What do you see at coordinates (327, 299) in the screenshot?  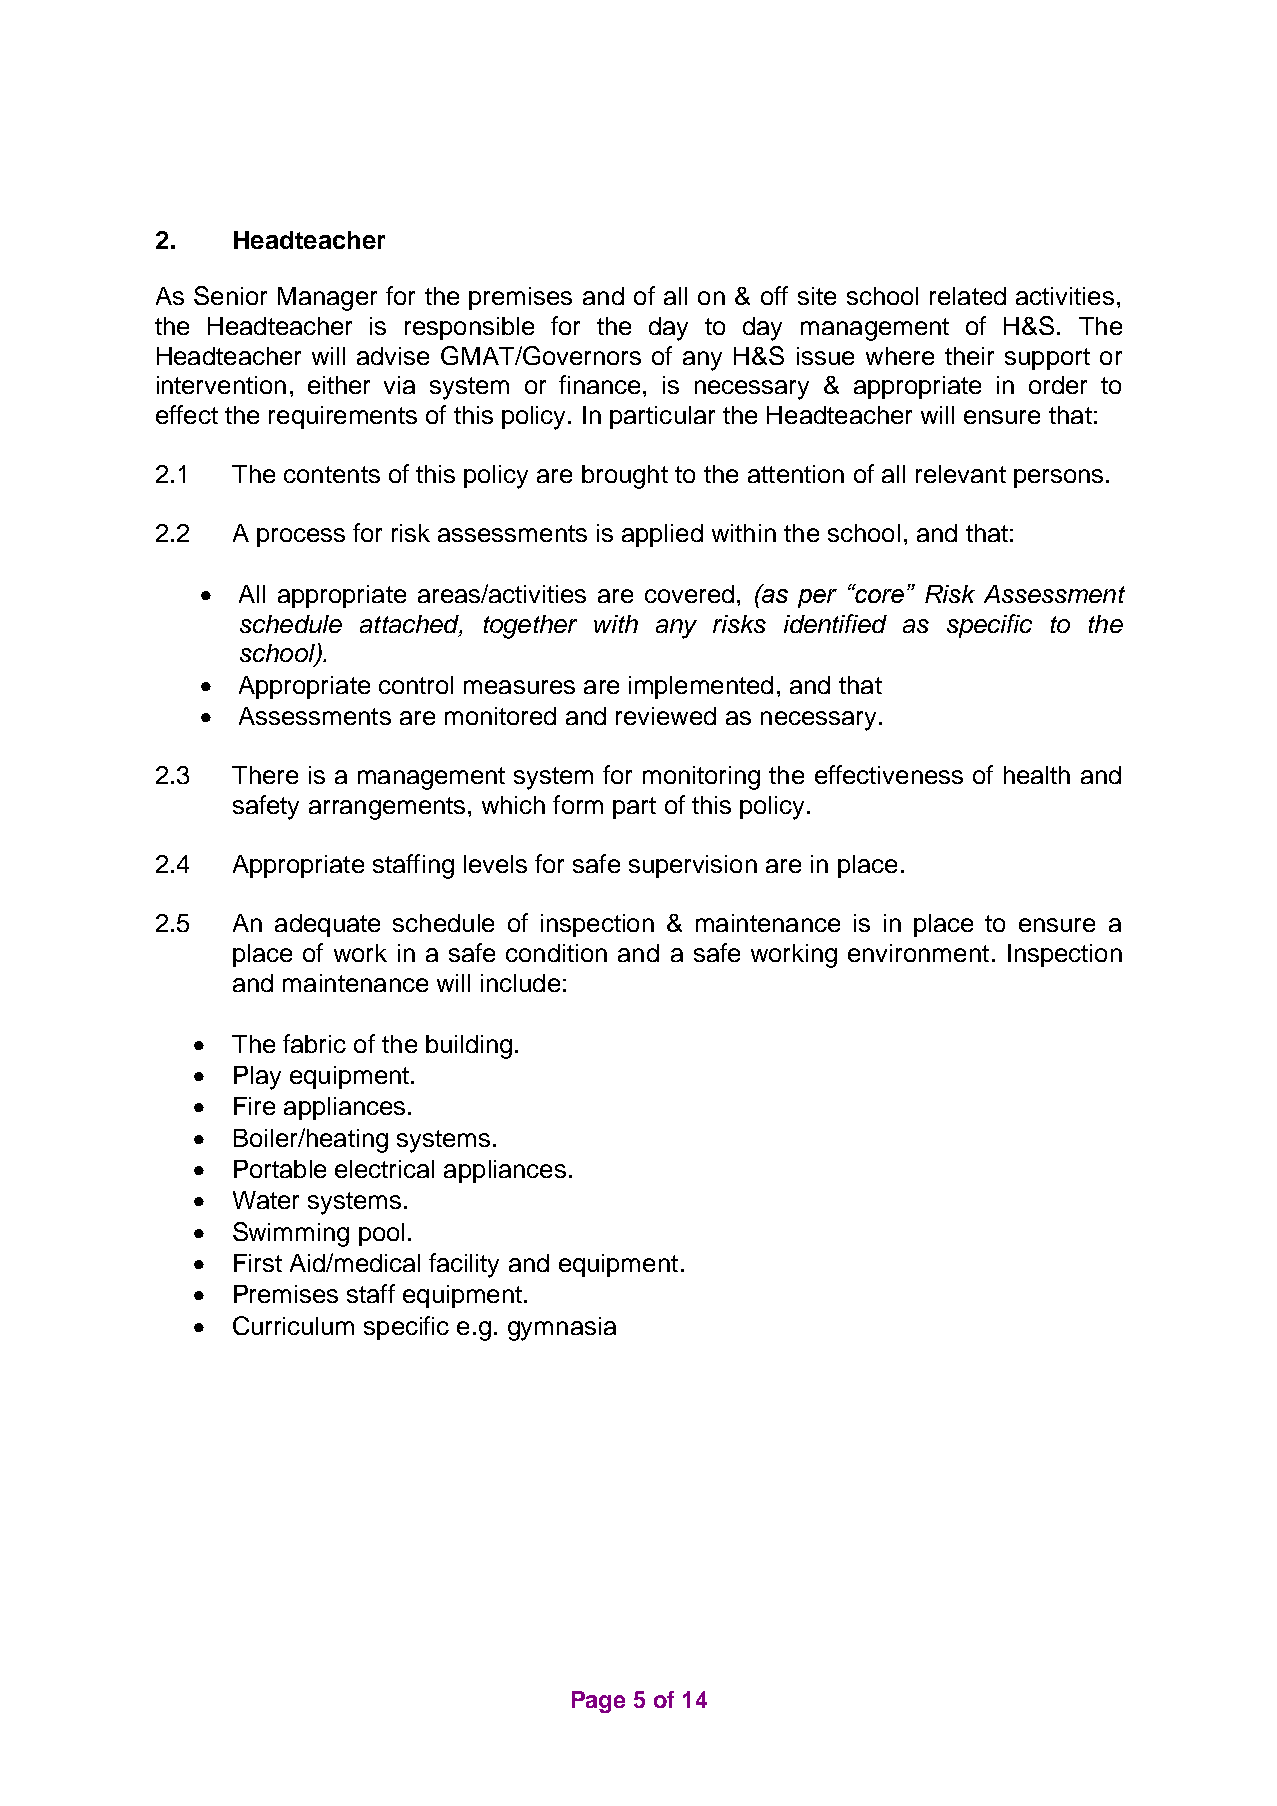 I see `Manager` at bounding box center [327, 299].
